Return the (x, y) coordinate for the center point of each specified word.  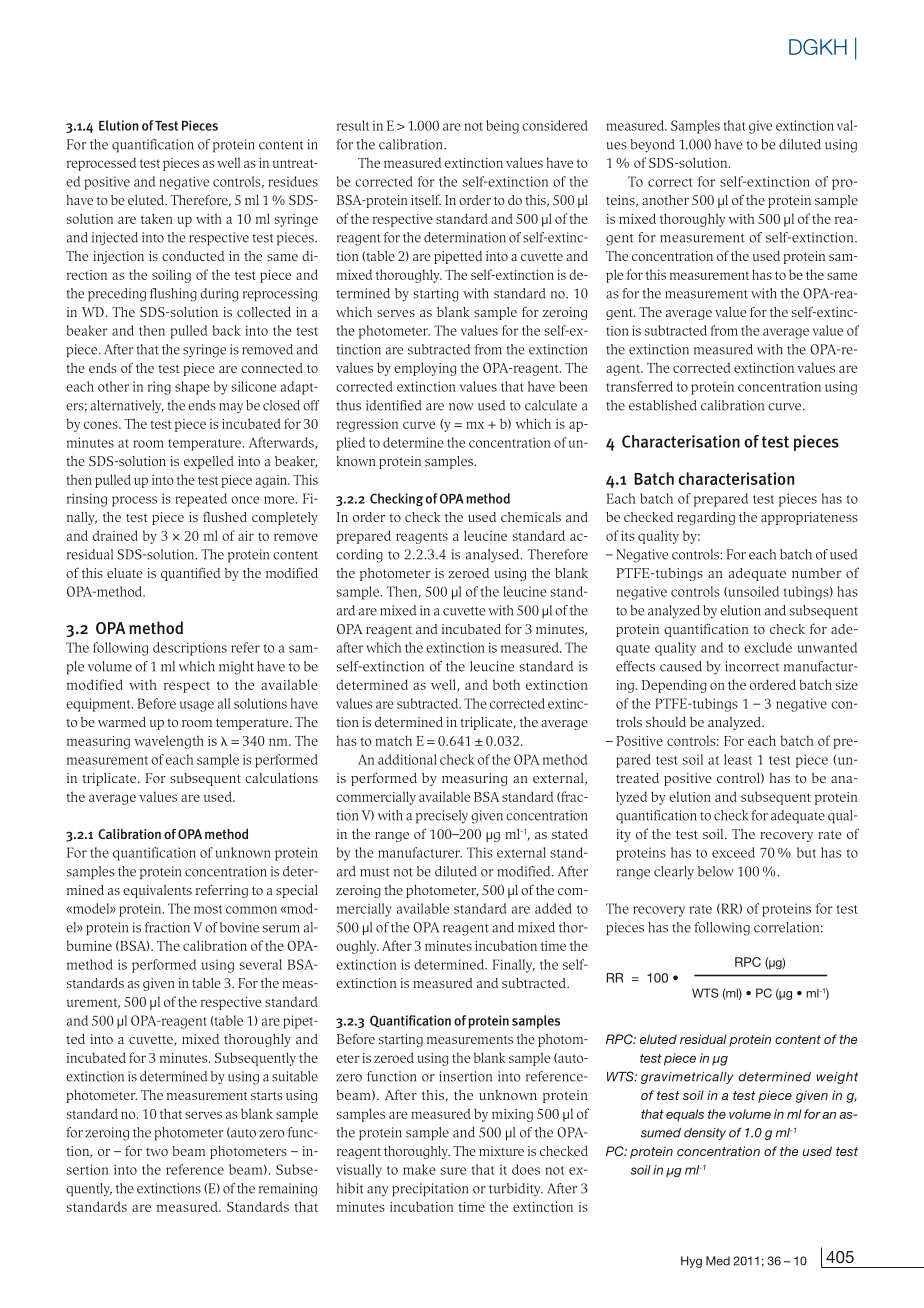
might (236, 668)
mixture (501, 1151)
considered (555, 125)
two (157, 1152)
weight (837, 1078)
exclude (768, 647)
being (502, 127)
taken (157, 218)
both (506, 684)
